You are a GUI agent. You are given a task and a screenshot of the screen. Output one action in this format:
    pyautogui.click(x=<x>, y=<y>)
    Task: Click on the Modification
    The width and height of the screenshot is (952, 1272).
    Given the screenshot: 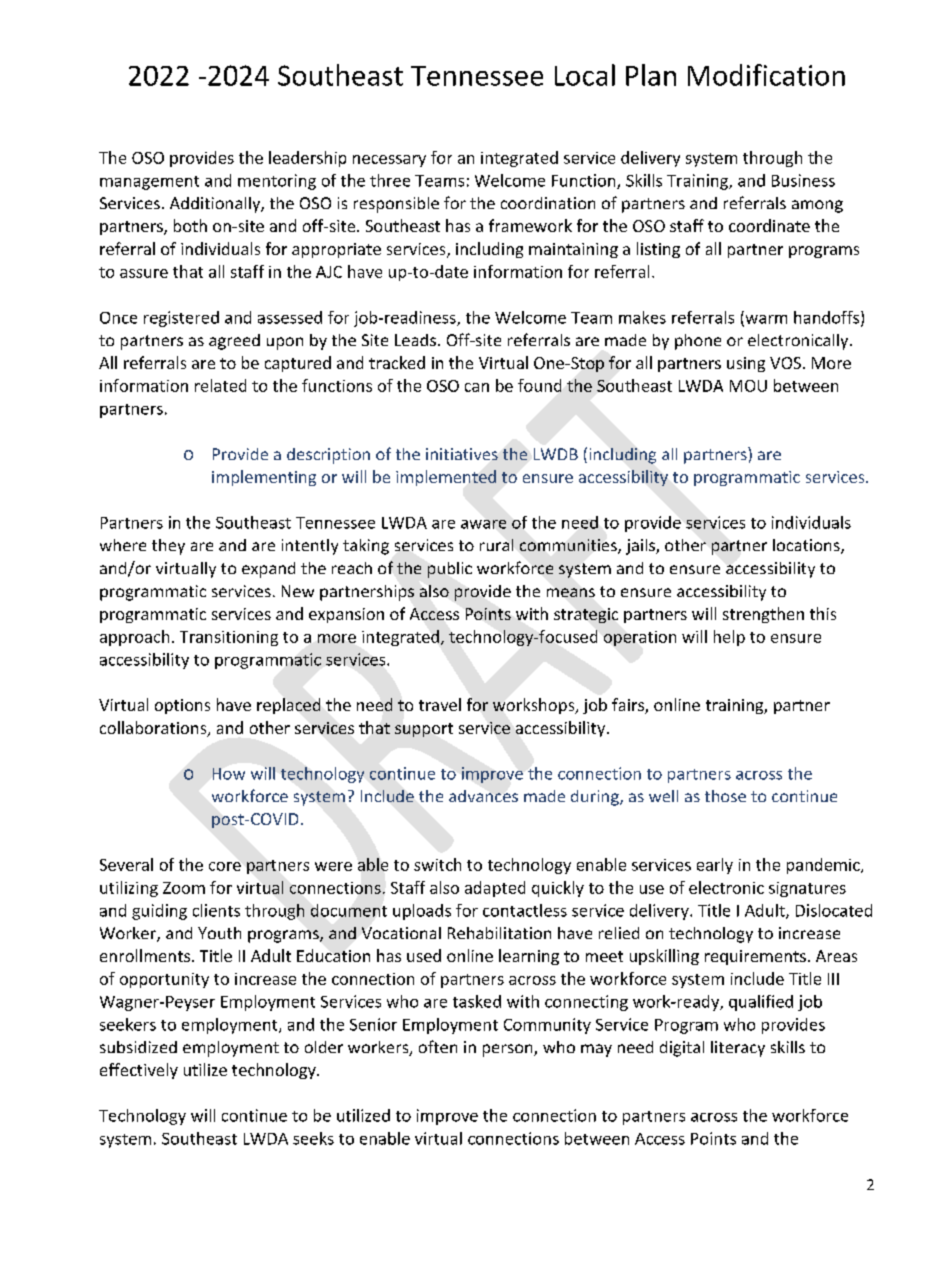 What is the action you would take?
    pyautogui.click(x=766, y=75)
